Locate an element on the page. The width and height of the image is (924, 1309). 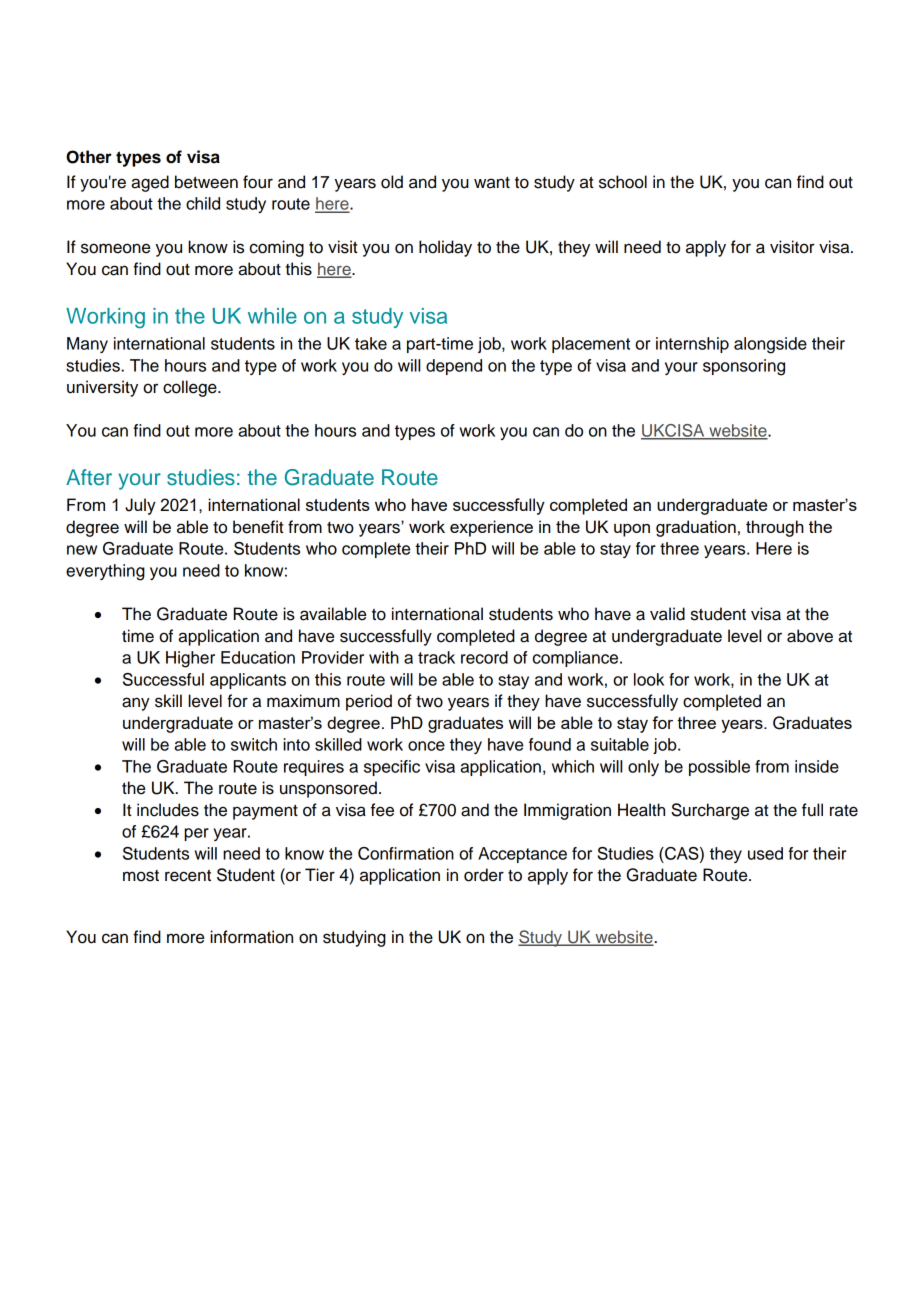
through is located at coordinates (775, 528).
